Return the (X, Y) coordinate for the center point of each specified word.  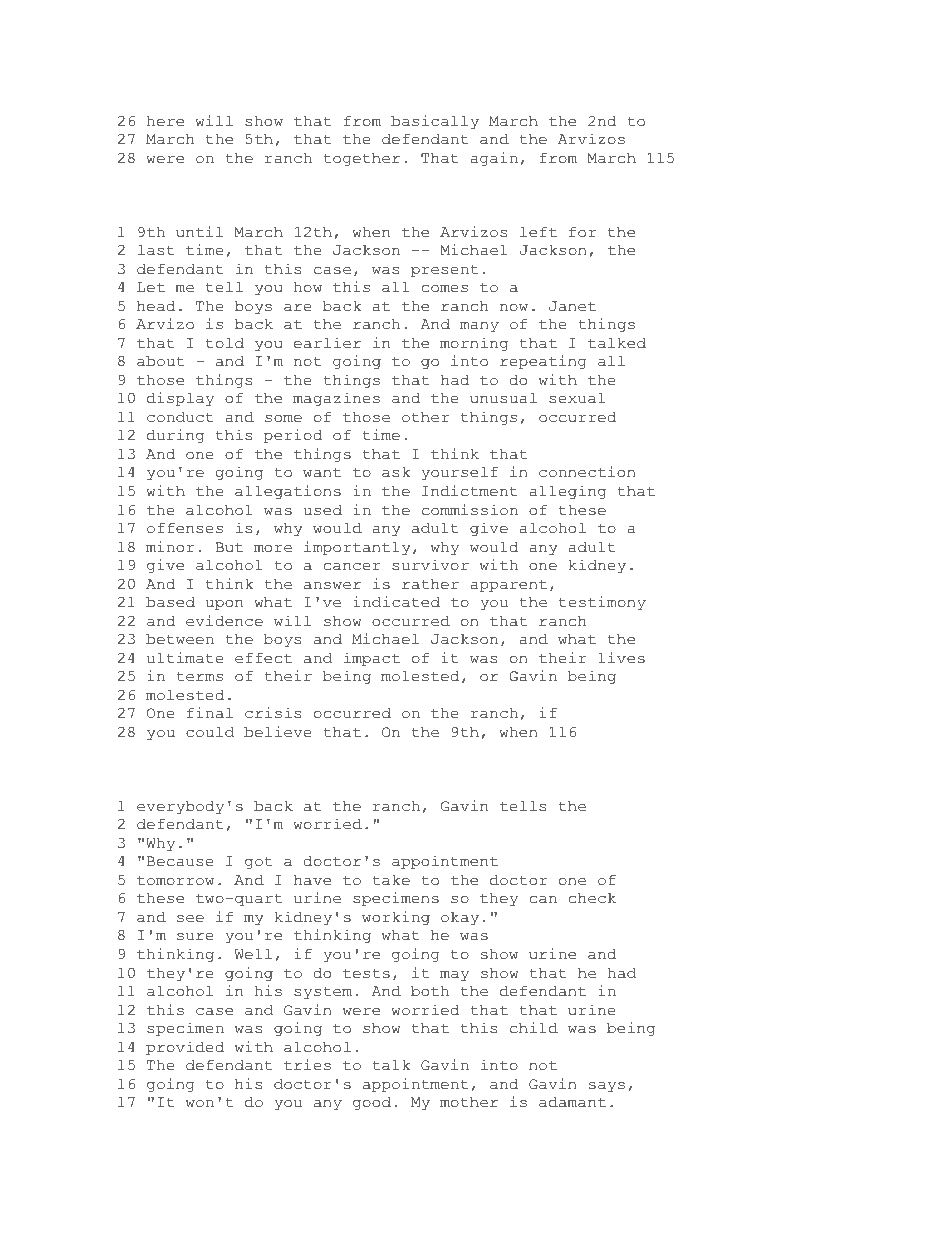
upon (224, 605)
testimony (602, 603)
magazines (336, 399)
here (165, 121)
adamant (572, 1102)
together (362, 159)
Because (180, 861)
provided (185, 1048)
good (372, 1103)
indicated (396, 602)
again (494, 159)
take (391, 880)
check (592, 898)
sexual (577, 398)
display (180, 399)
